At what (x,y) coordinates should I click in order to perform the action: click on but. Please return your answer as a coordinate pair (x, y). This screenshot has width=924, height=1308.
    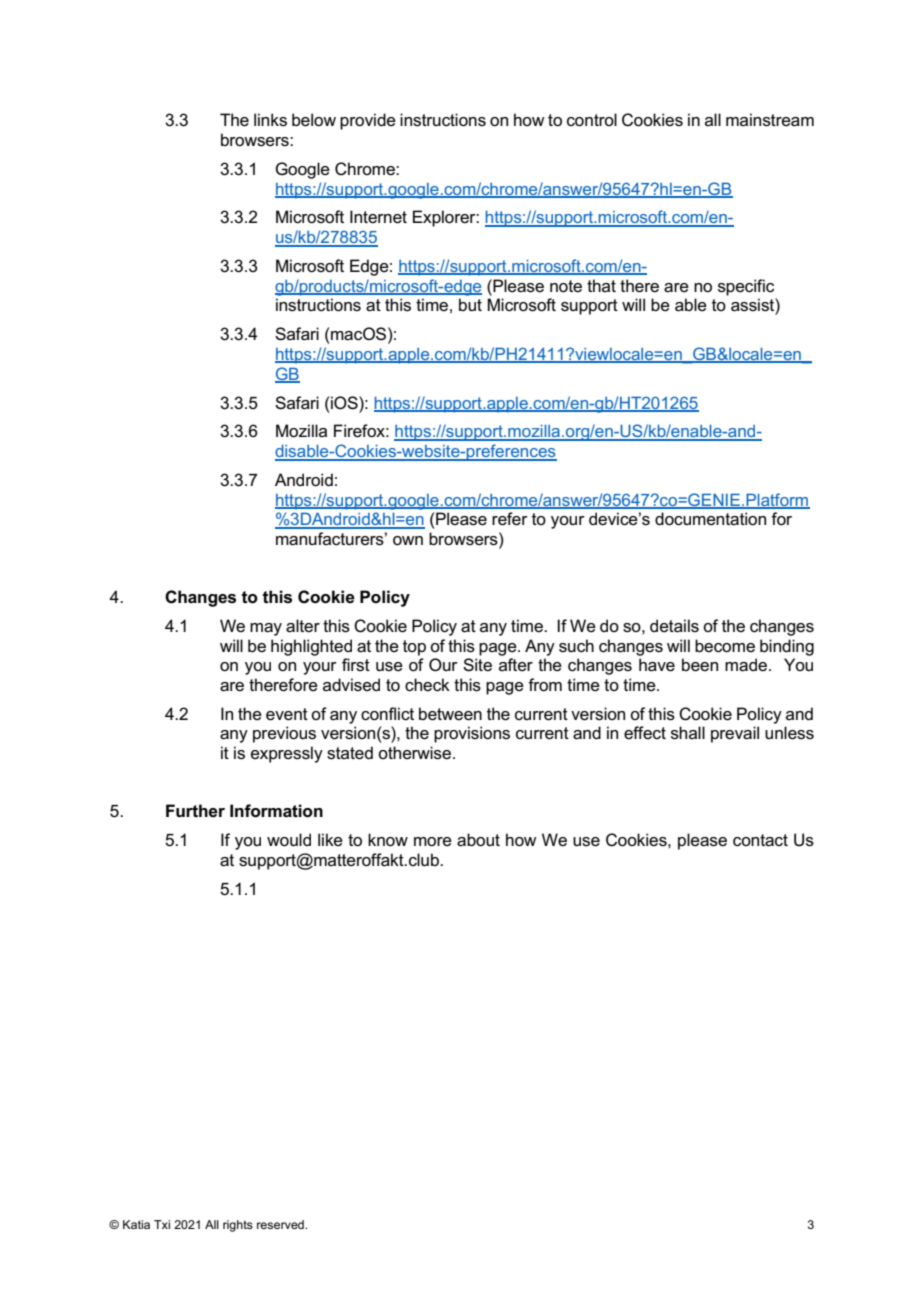
    Looking at the image, I should click on (470, 304).
